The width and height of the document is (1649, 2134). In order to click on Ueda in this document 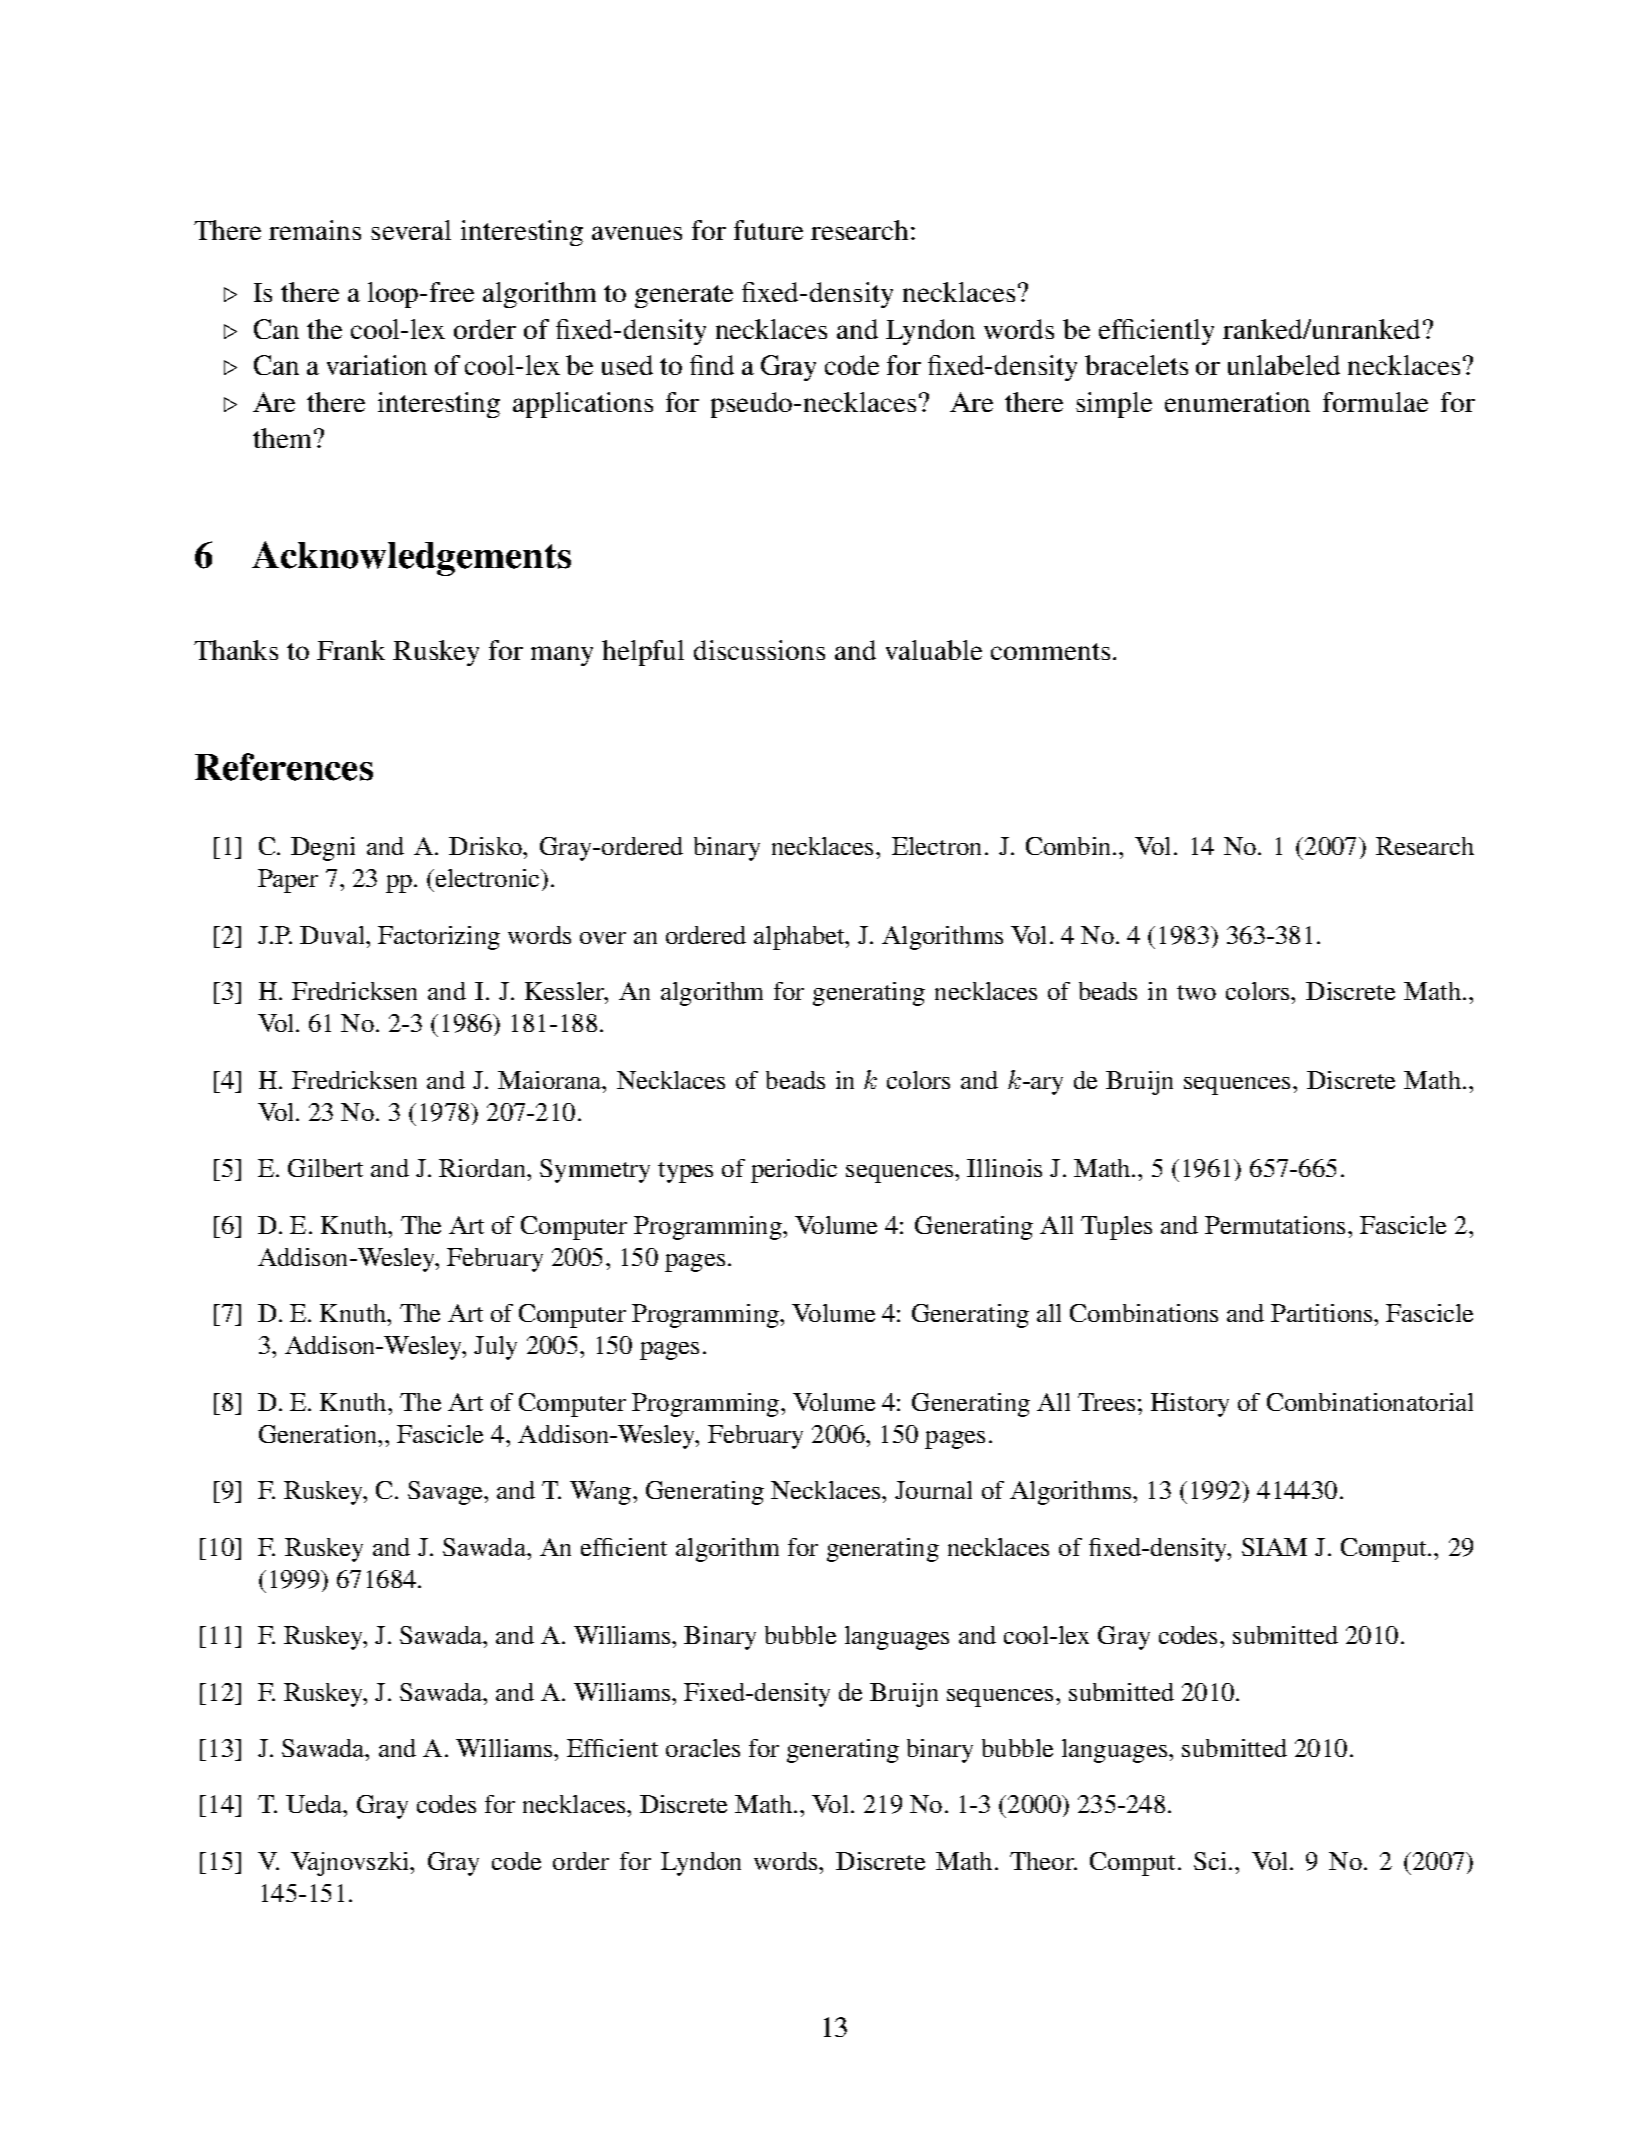, I will do `click(315, 1804)`.
